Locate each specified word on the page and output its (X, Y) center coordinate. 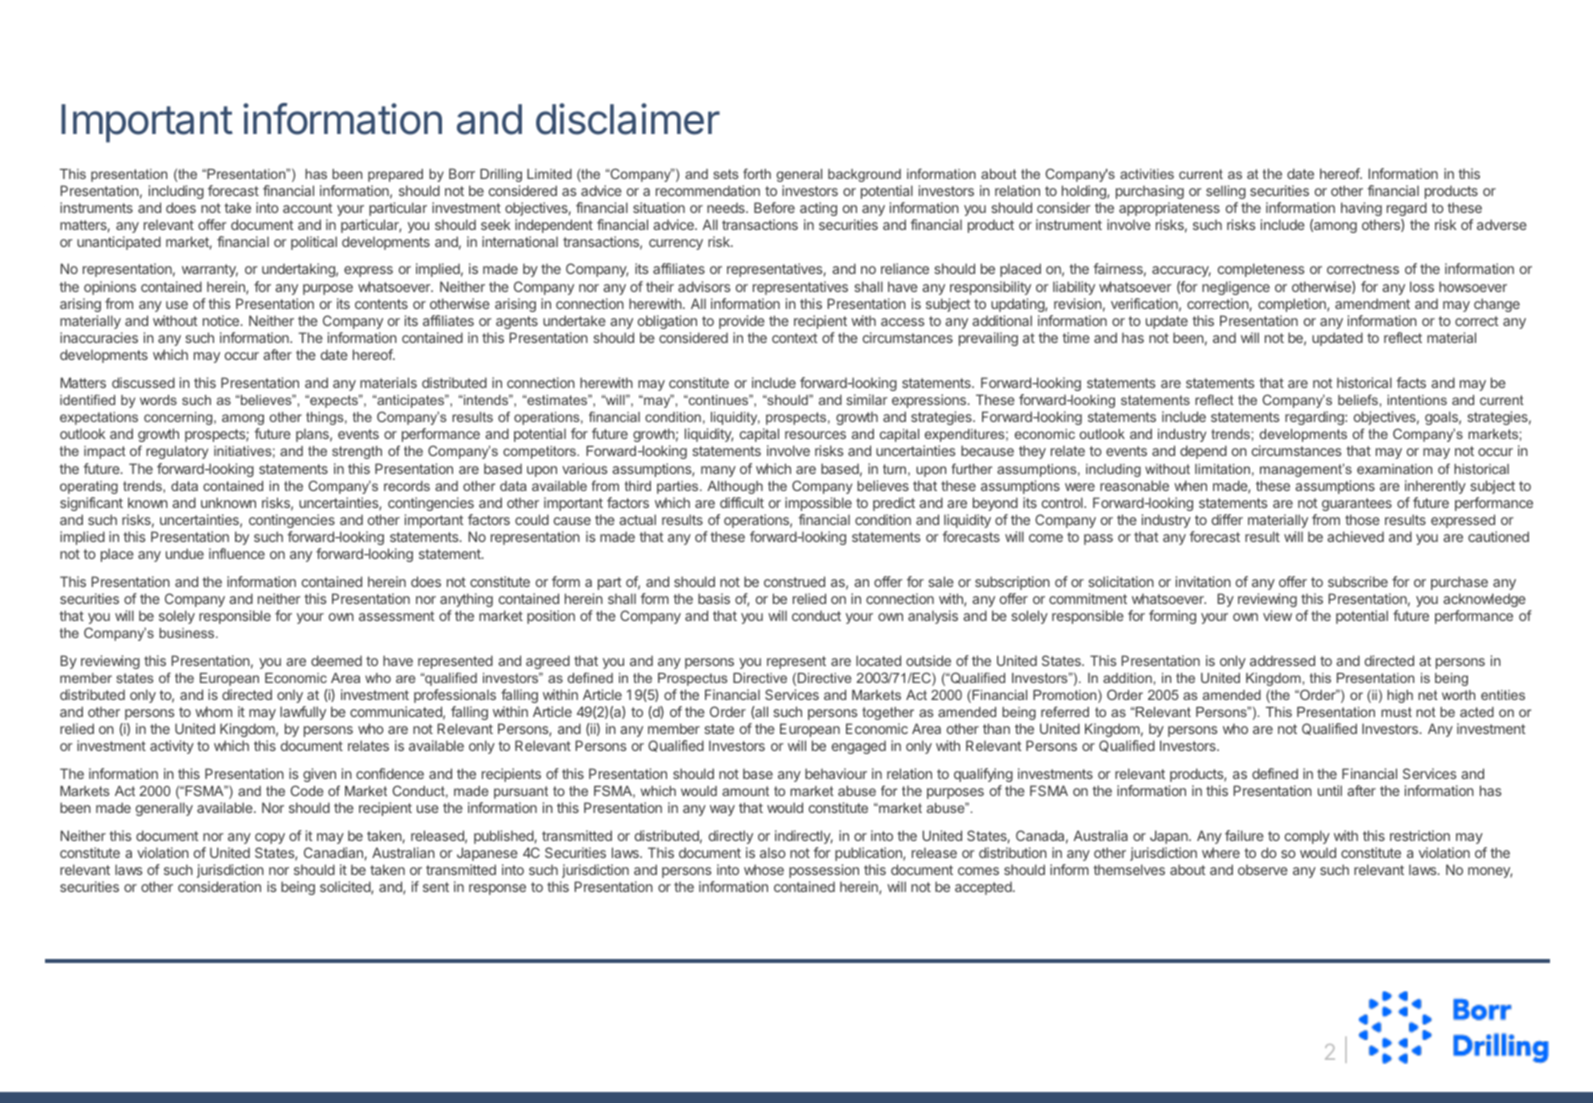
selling (1226, 192)
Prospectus (693, 679)
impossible (818, 504)
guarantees (1357, 504)
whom (213, 711)
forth (757, 173)
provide (742, 322)
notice (221, 320)
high (1400, 696)
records (407, 486)
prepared (395, 175)
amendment (1372, 303)
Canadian (333, 852)
